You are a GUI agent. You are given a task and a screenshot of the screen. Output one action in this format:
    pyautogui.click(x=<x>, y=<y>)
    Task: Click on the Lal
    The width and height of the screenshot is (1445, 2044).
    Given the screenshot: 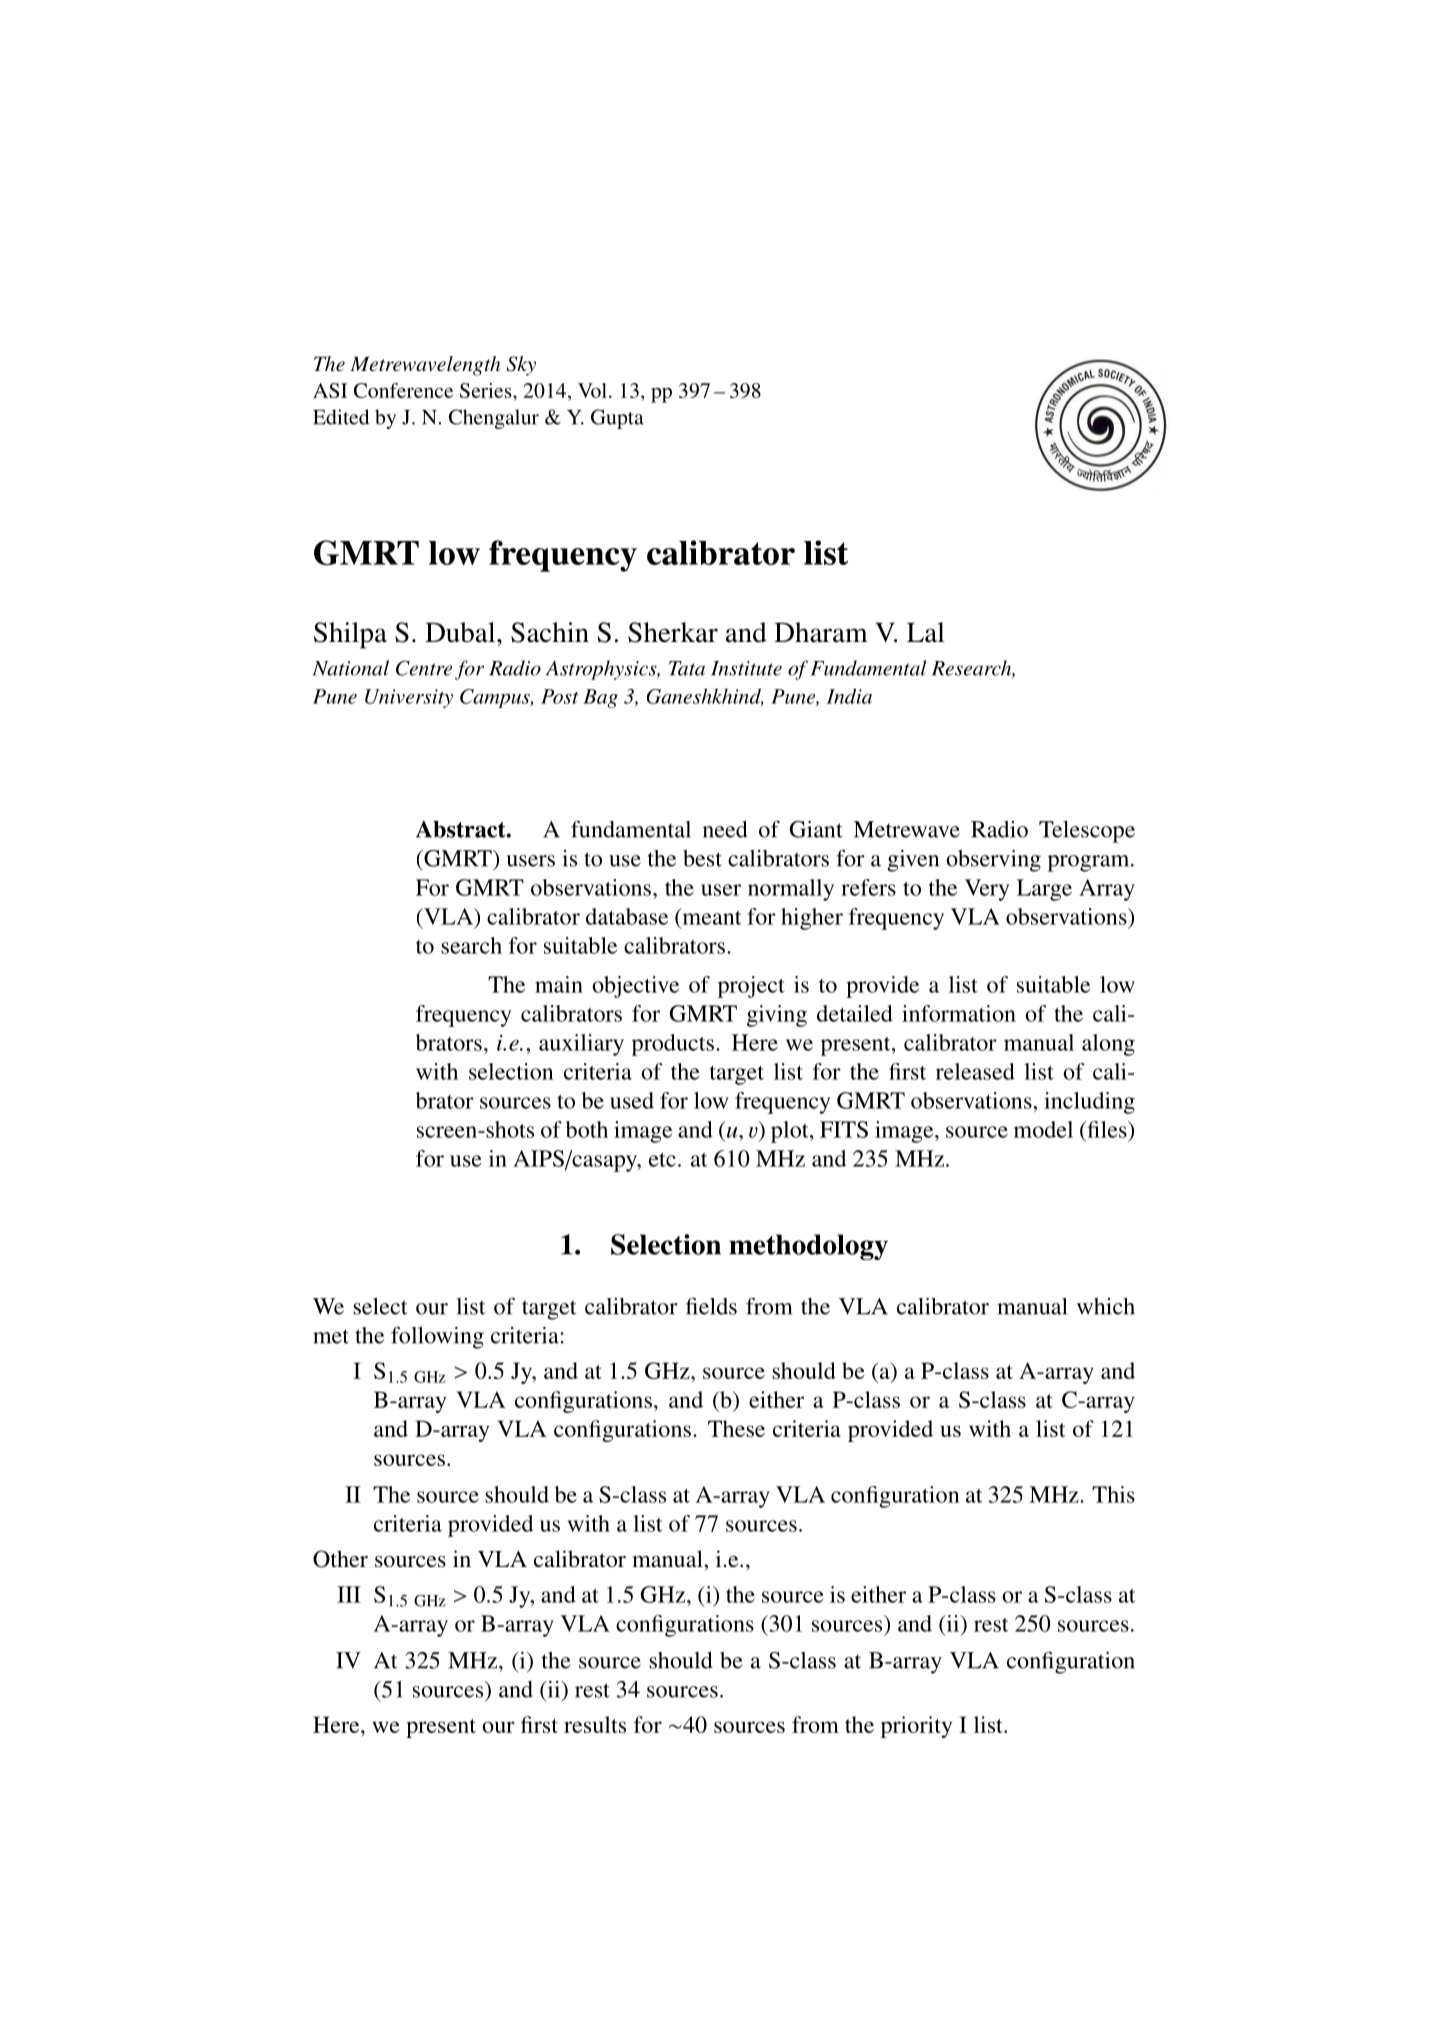 What is the action you would take?
    pyautogui.click(x=926, y=632)
